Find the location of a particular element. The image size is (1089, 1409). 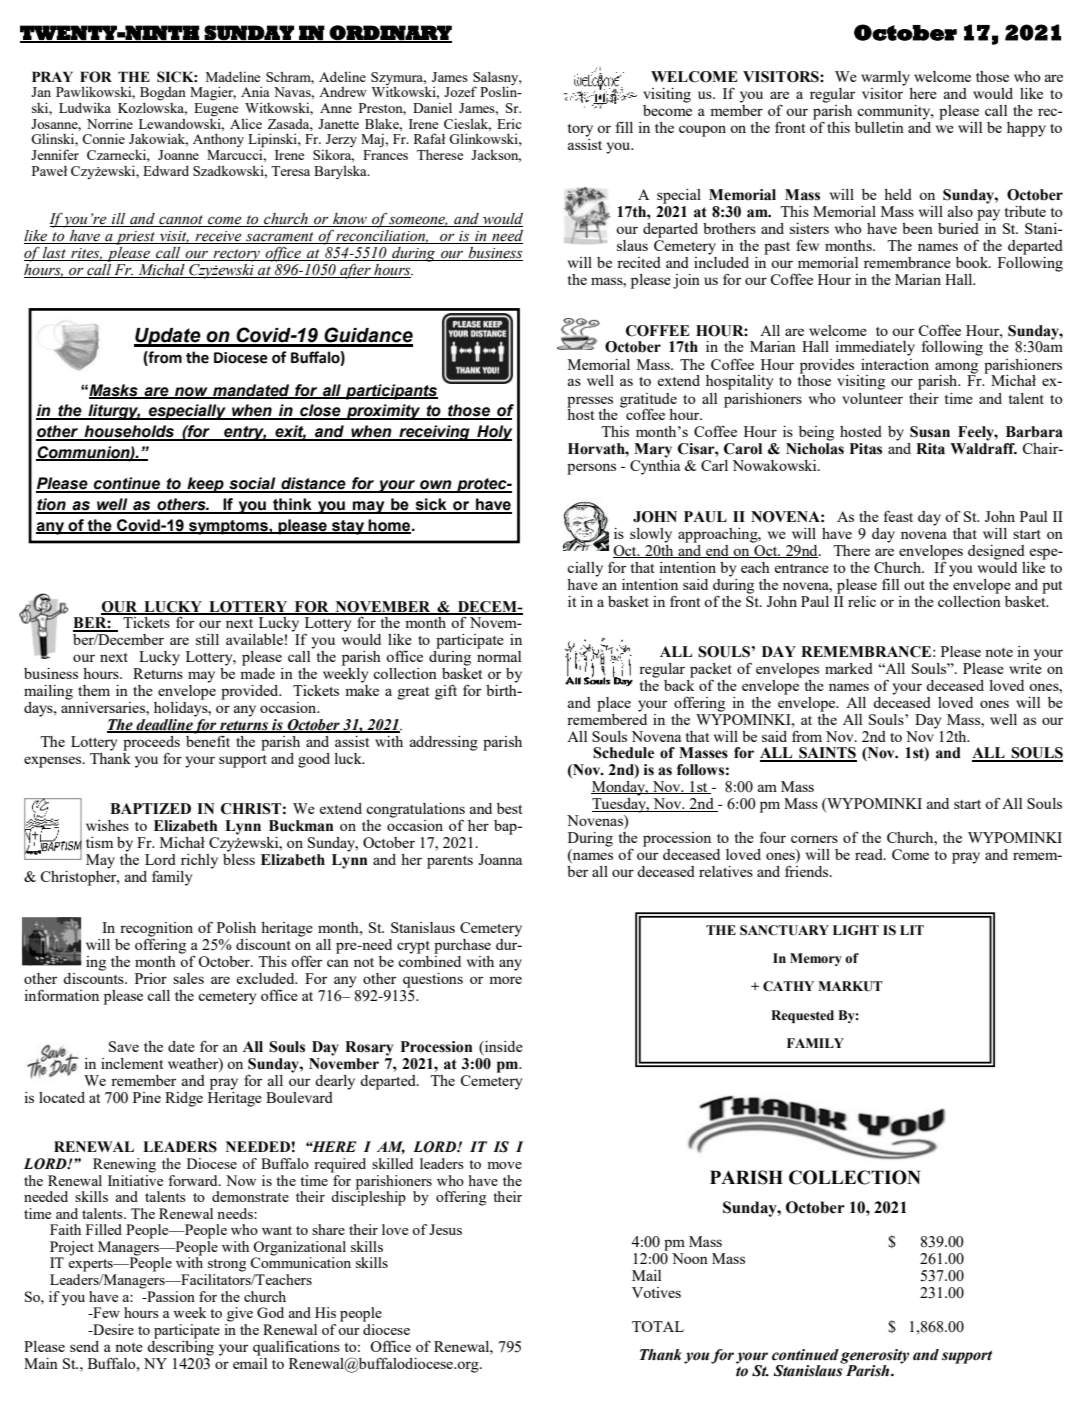

describing is located at coordinates (180, 1347).
